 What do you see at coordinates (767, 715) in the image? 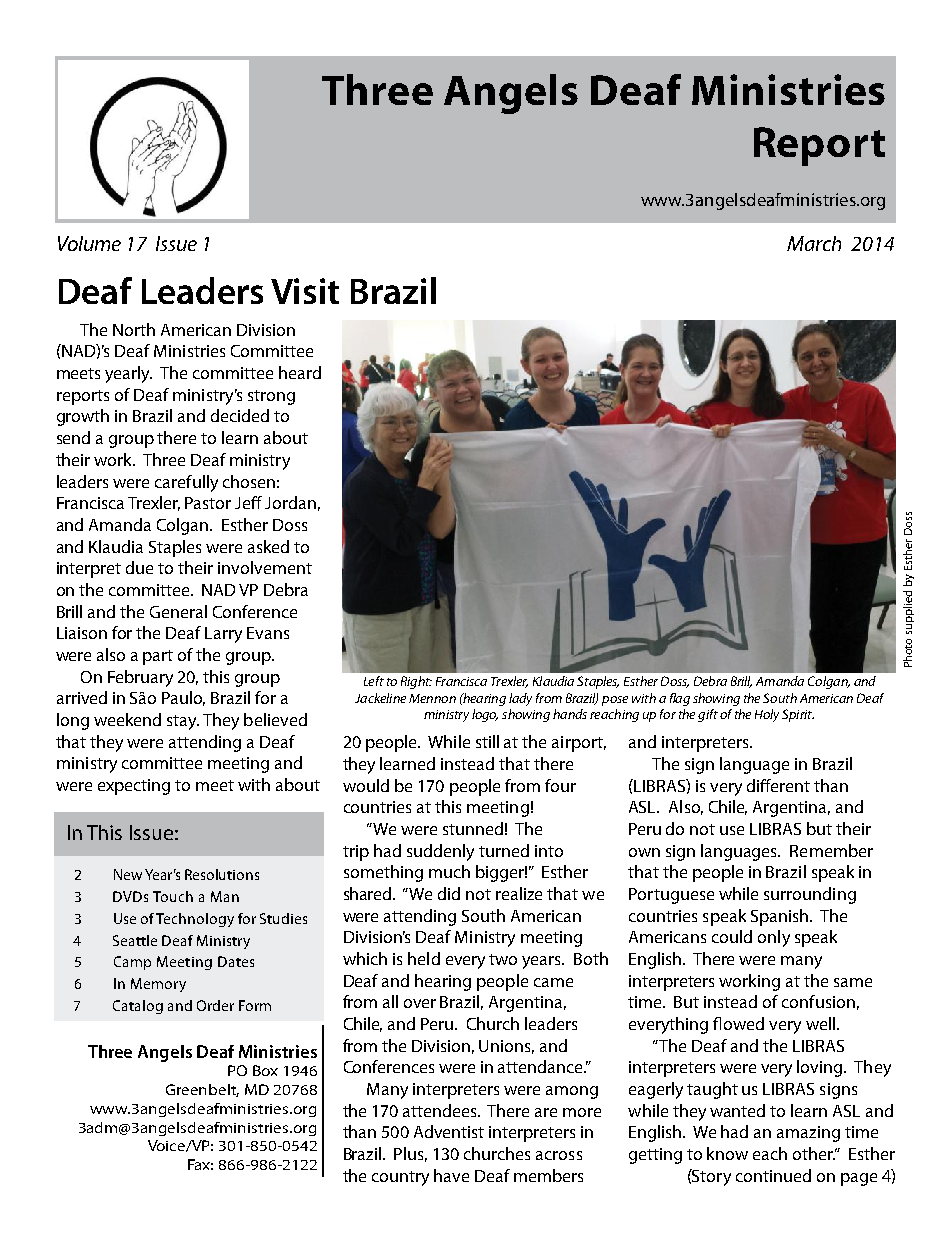
I see `Holy` at bounding box center [767, 715].
